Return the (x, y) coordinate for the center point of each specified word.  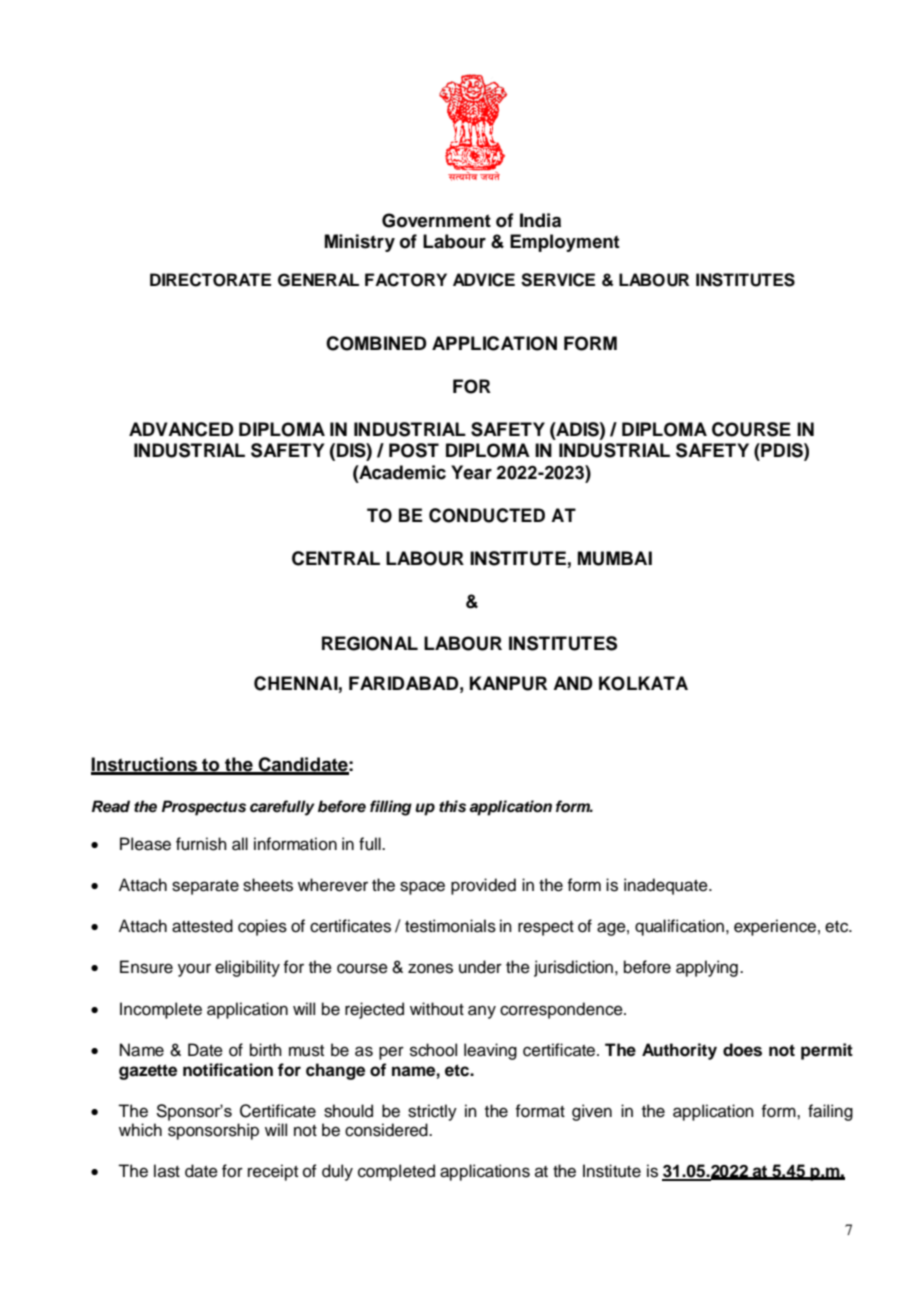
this (452, 806)
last (167, 1171)
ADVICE (484, 280)
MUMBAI (615, 558)
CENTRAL (336, 558)
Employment (565, 243)
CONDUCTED (487, 515)
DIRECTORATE (210, 280)
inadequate (667, 886)
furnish (201, 844)
